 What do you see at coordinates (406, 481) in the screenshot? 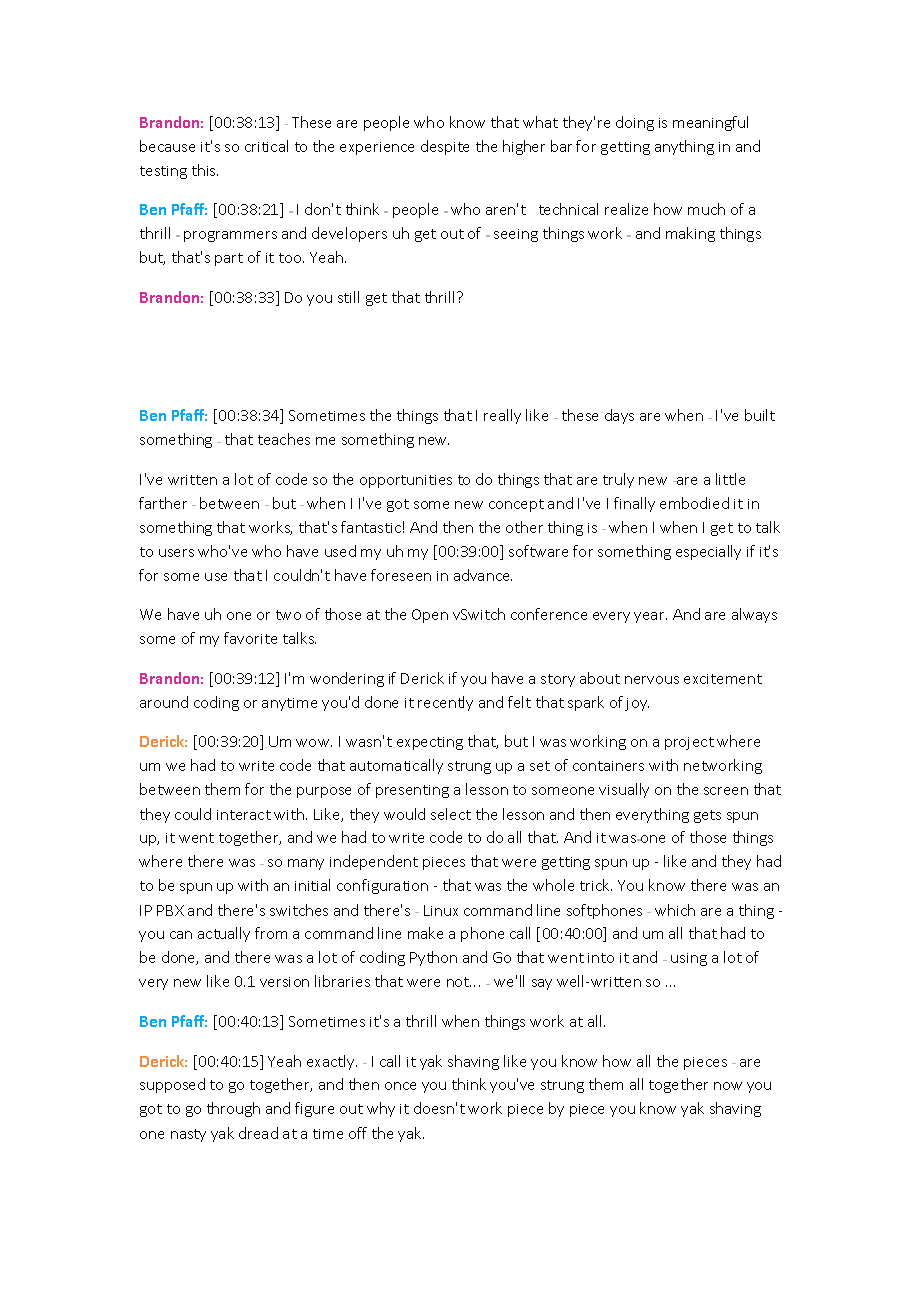
I see `opportunities` at bounding box center [406, 481].
